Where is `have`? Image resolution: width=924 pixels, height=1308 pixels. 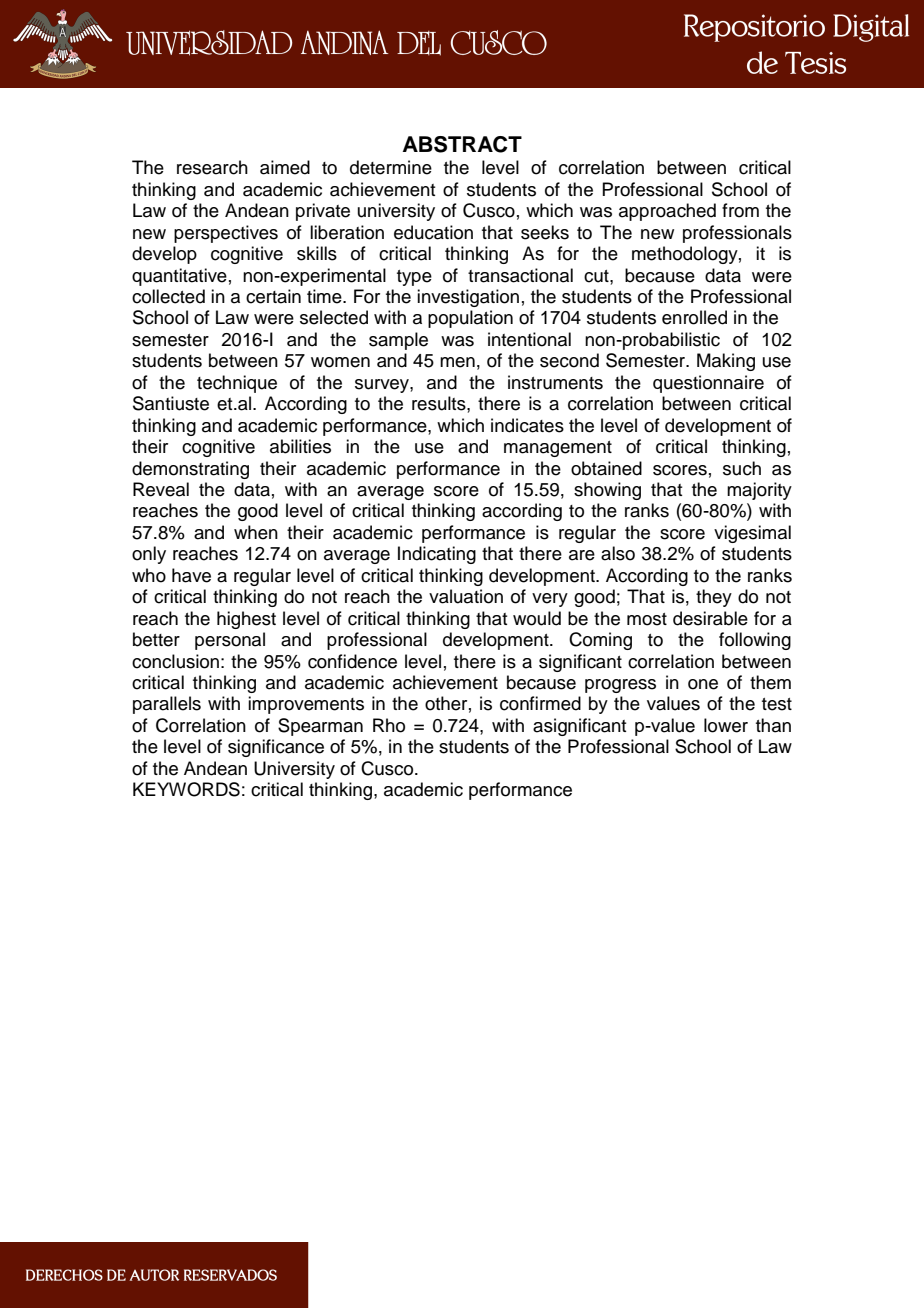
have is located at coordinates (191, 575).
